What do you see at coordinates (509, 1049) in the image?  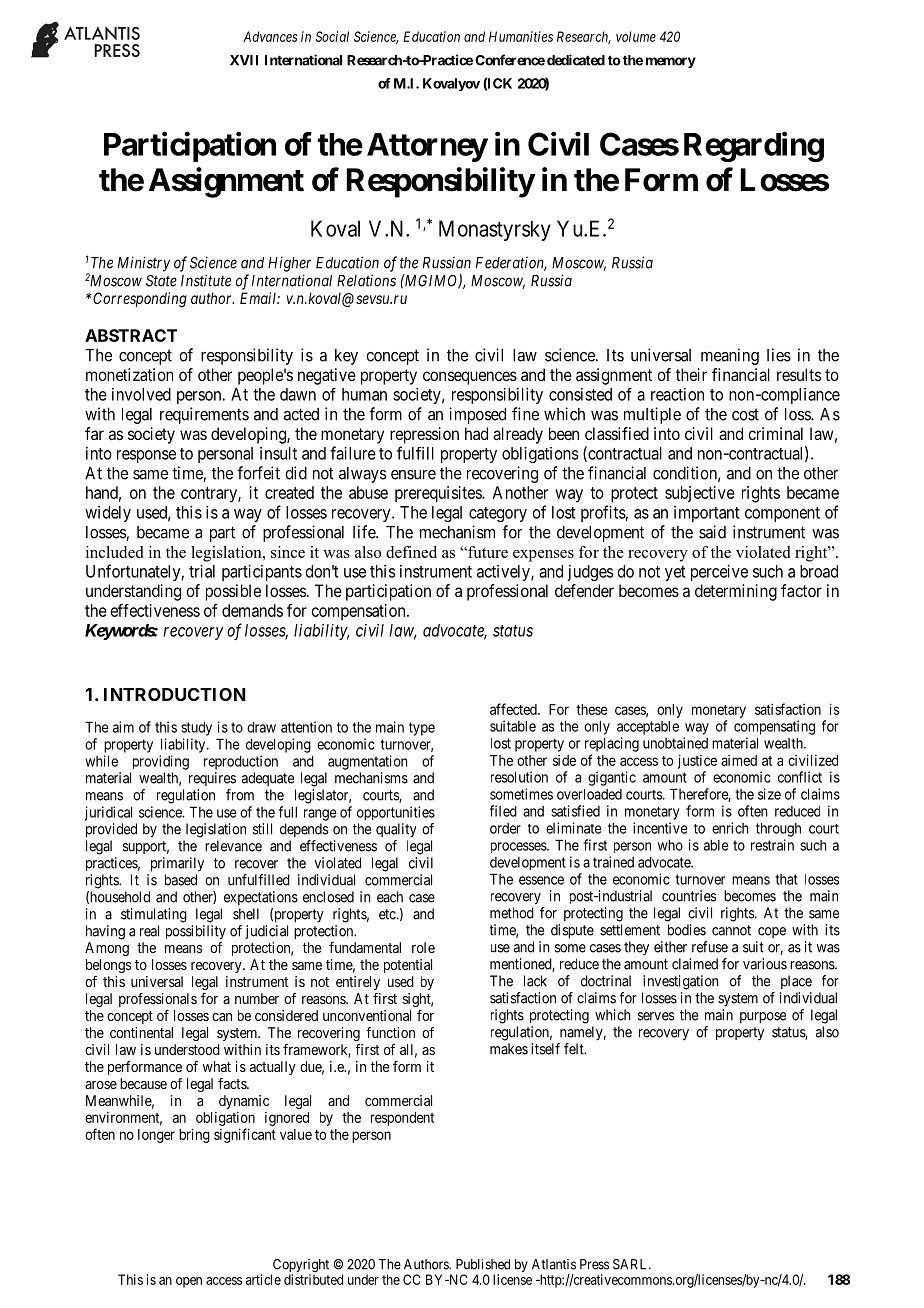 I see `makes` at bounding box center [509, 1049].
